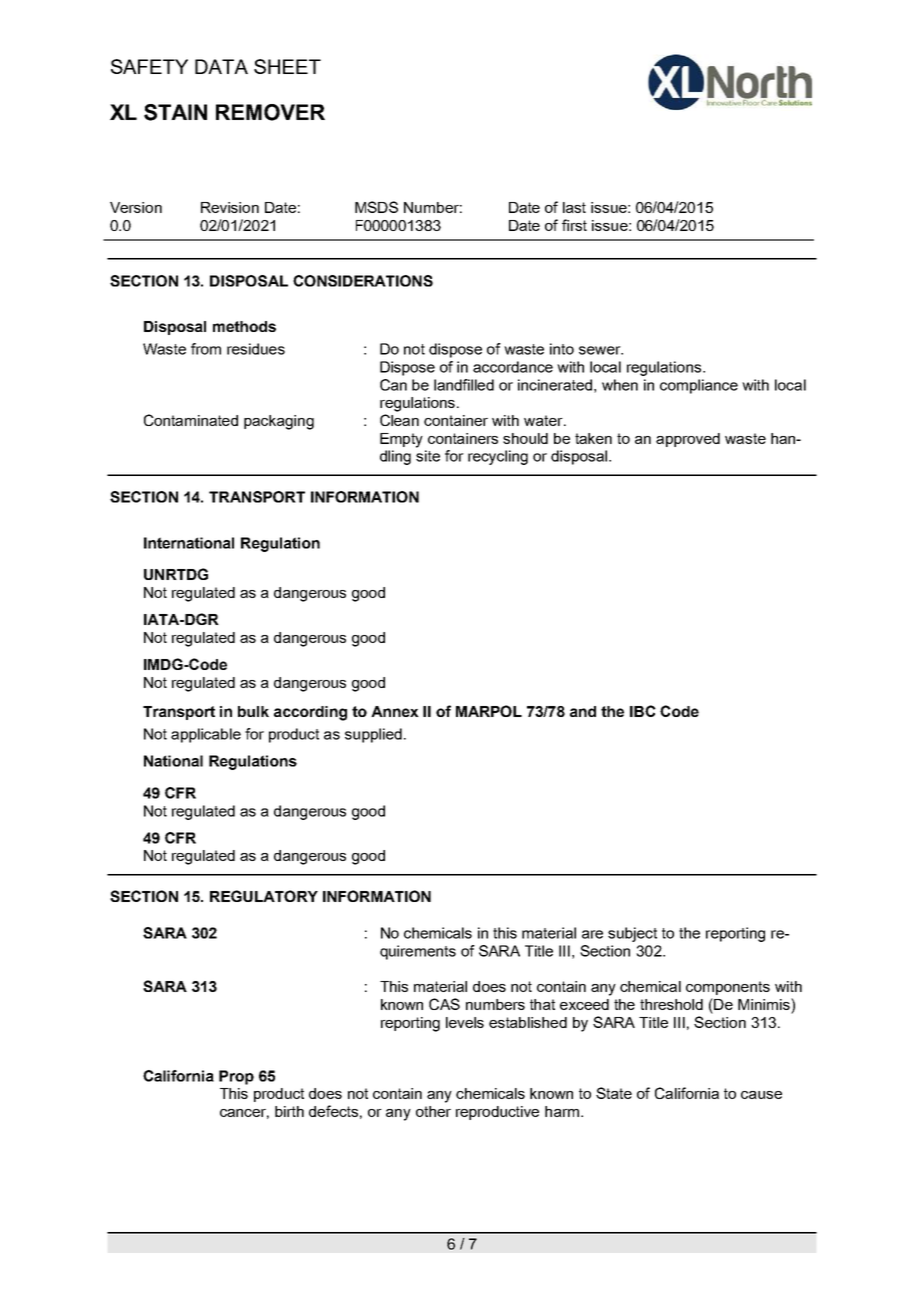 The image size is (924, 1308). I want to click on DATA, so click(221, 66).
